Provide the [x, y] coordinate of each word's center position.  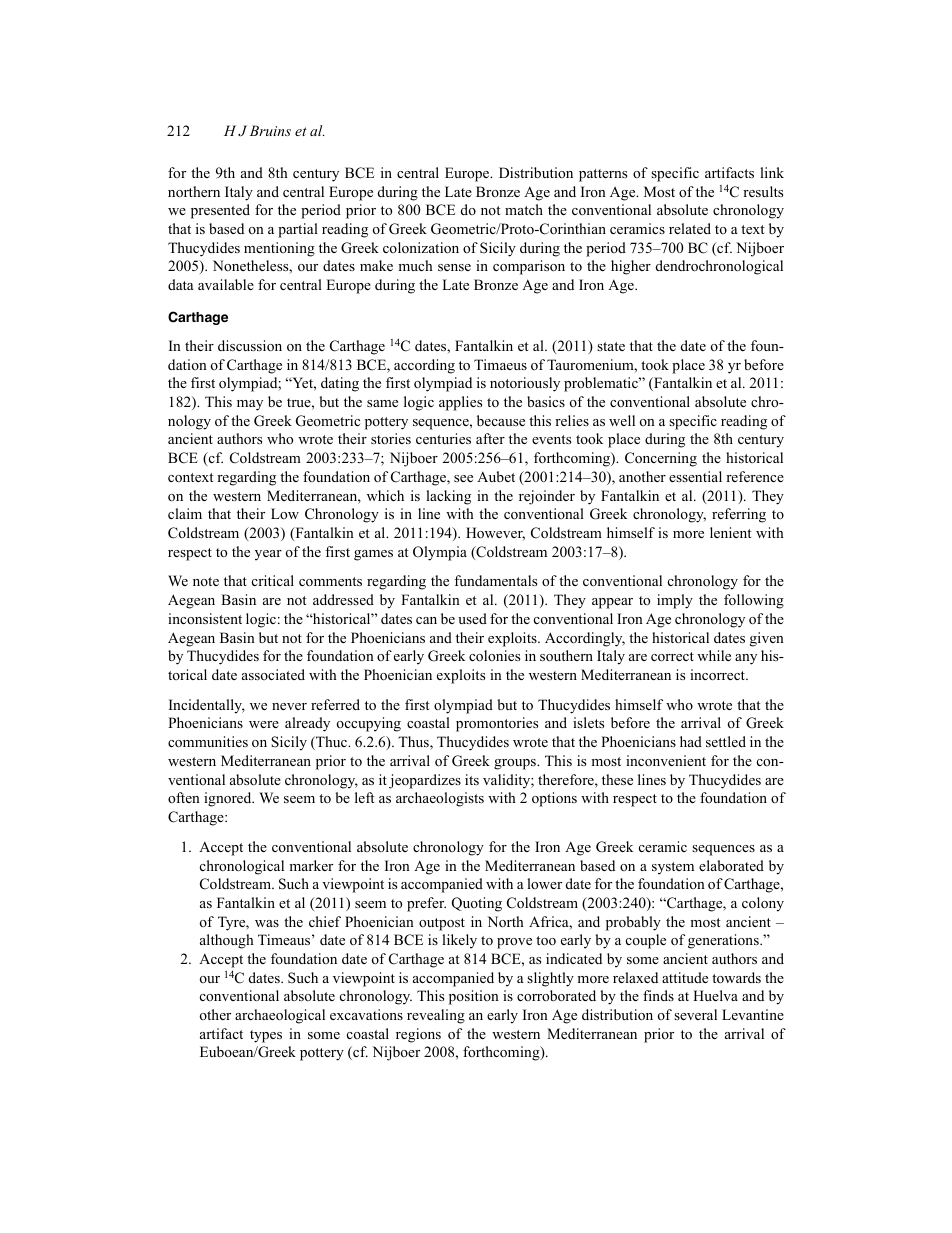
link [772, 172]
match [524, 209]
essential [695, 476]
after [490, 438]
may [250, 405]
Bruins [270, 130]
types [266, 1036]
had [691, 741]
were [264, 724]
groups [516, 764]
